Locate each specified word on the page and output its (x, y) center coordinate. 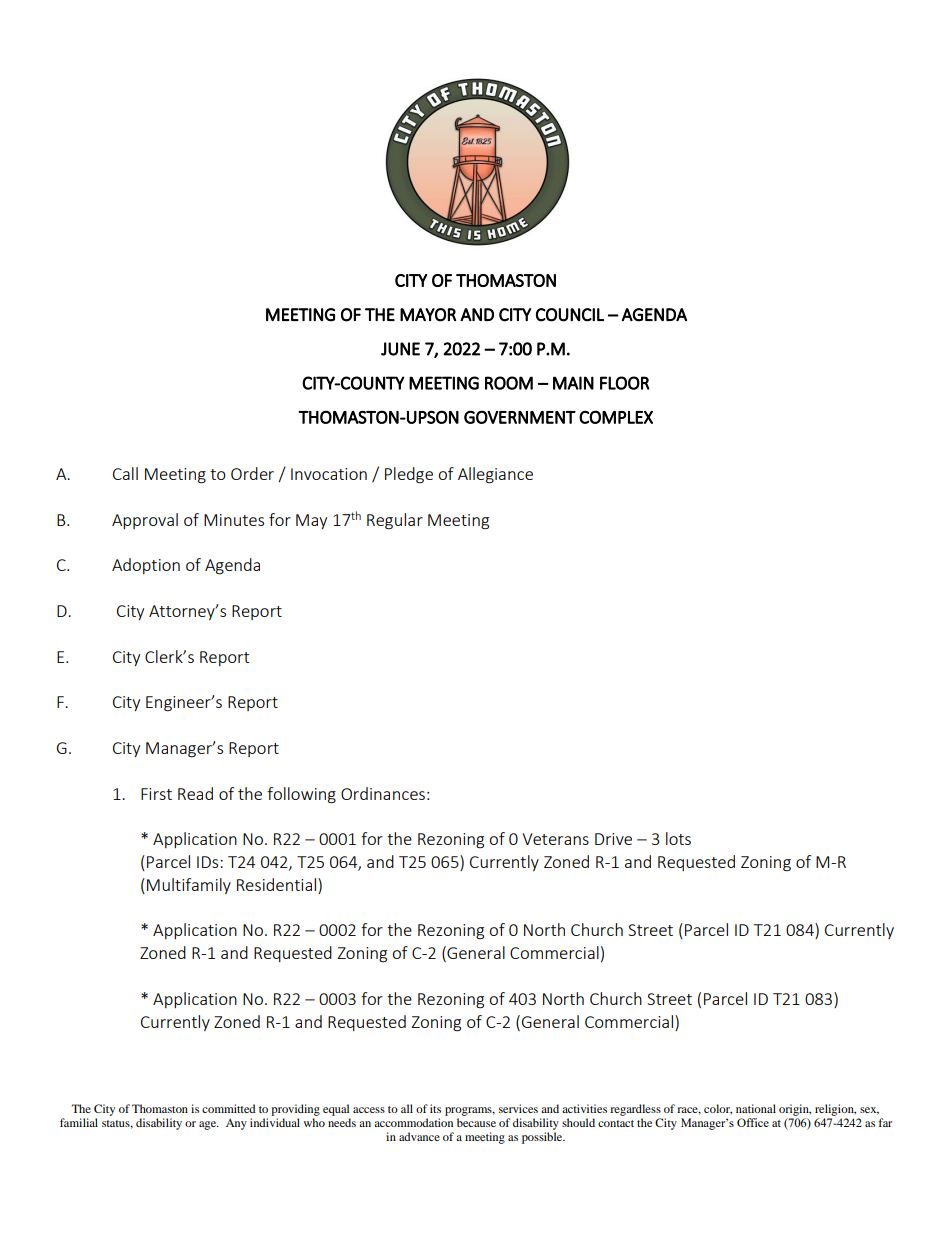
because (476, 1122)
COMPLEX (616, 417)
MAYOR (428, 315)
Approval (145, 521)
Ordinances (383, 793)
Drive (613, 839)
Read (195, 793)
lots (678, 838)
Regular (395, 521)
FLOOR (625, 383)
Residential (278, 884)
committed (229, 1108)
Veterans (555, 839)
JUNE (400, 349)
